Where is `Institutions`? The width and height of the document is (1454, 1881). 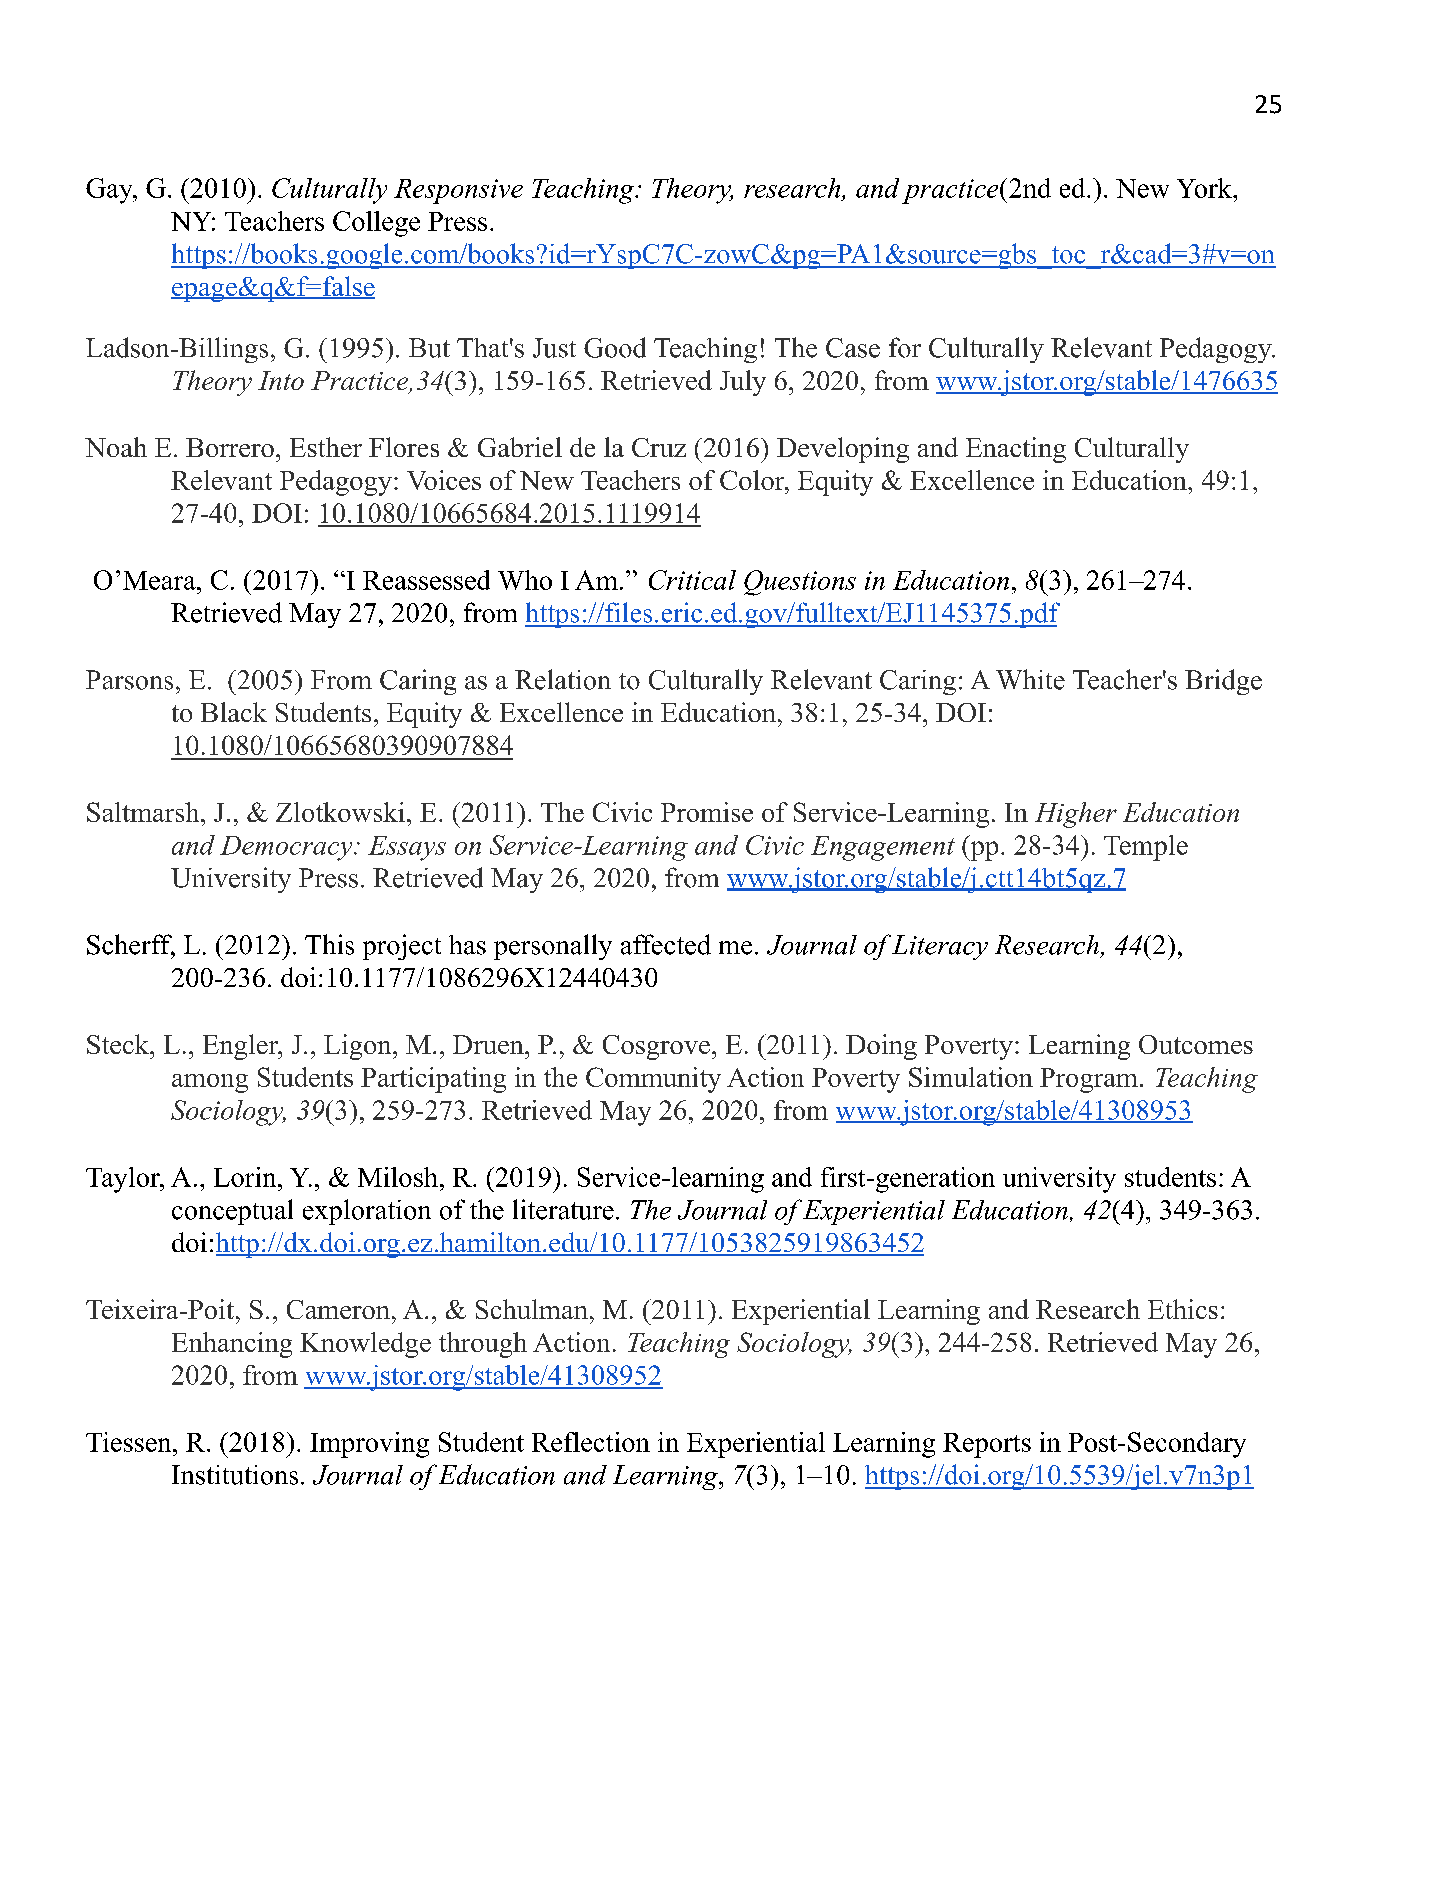
Institutions is located at coordinates (235, 1475).
